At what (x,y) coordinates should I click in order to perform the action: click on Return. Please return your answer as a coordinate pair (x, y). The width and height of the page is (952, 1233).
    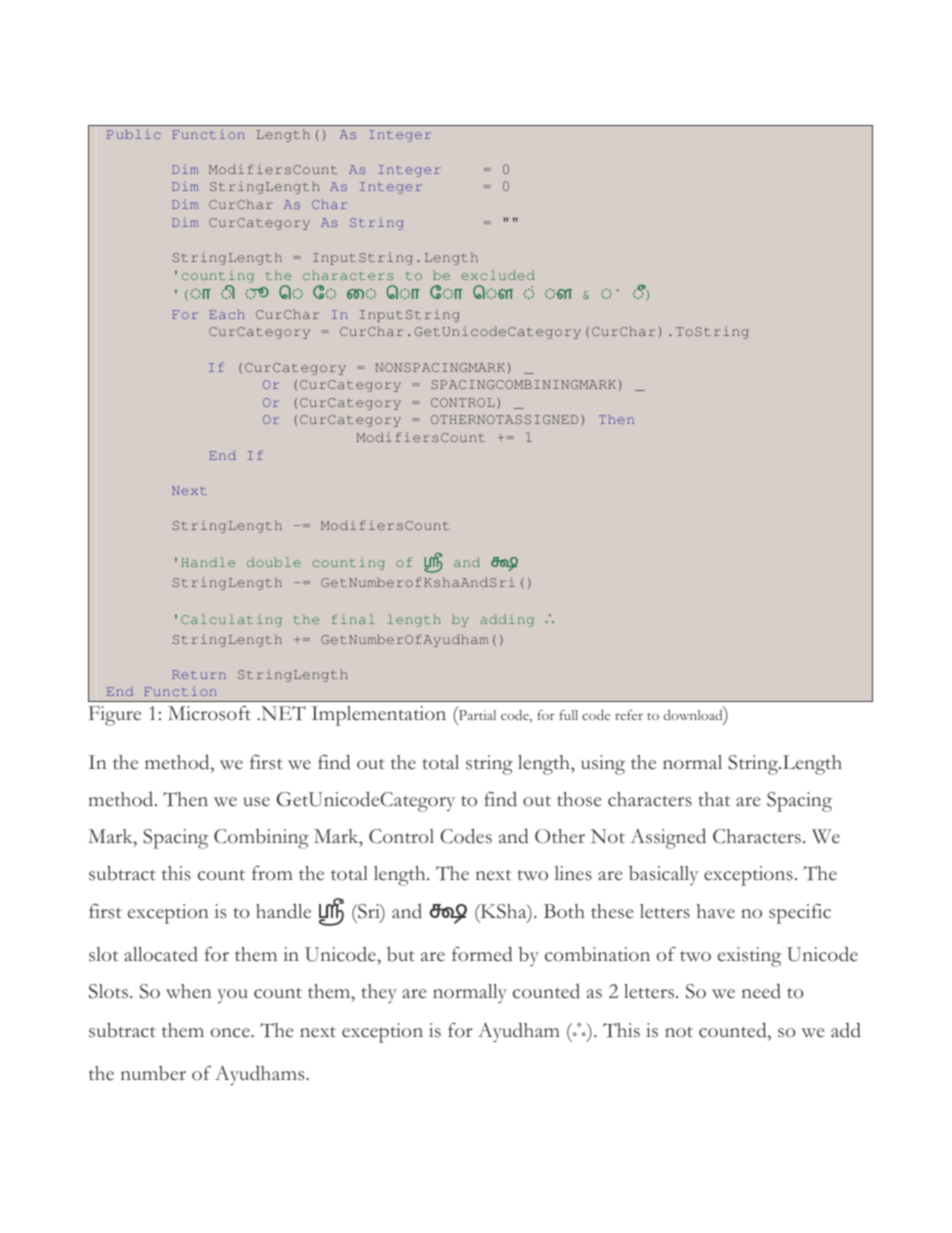
    Looking at the image, I should click on (199, 674).
